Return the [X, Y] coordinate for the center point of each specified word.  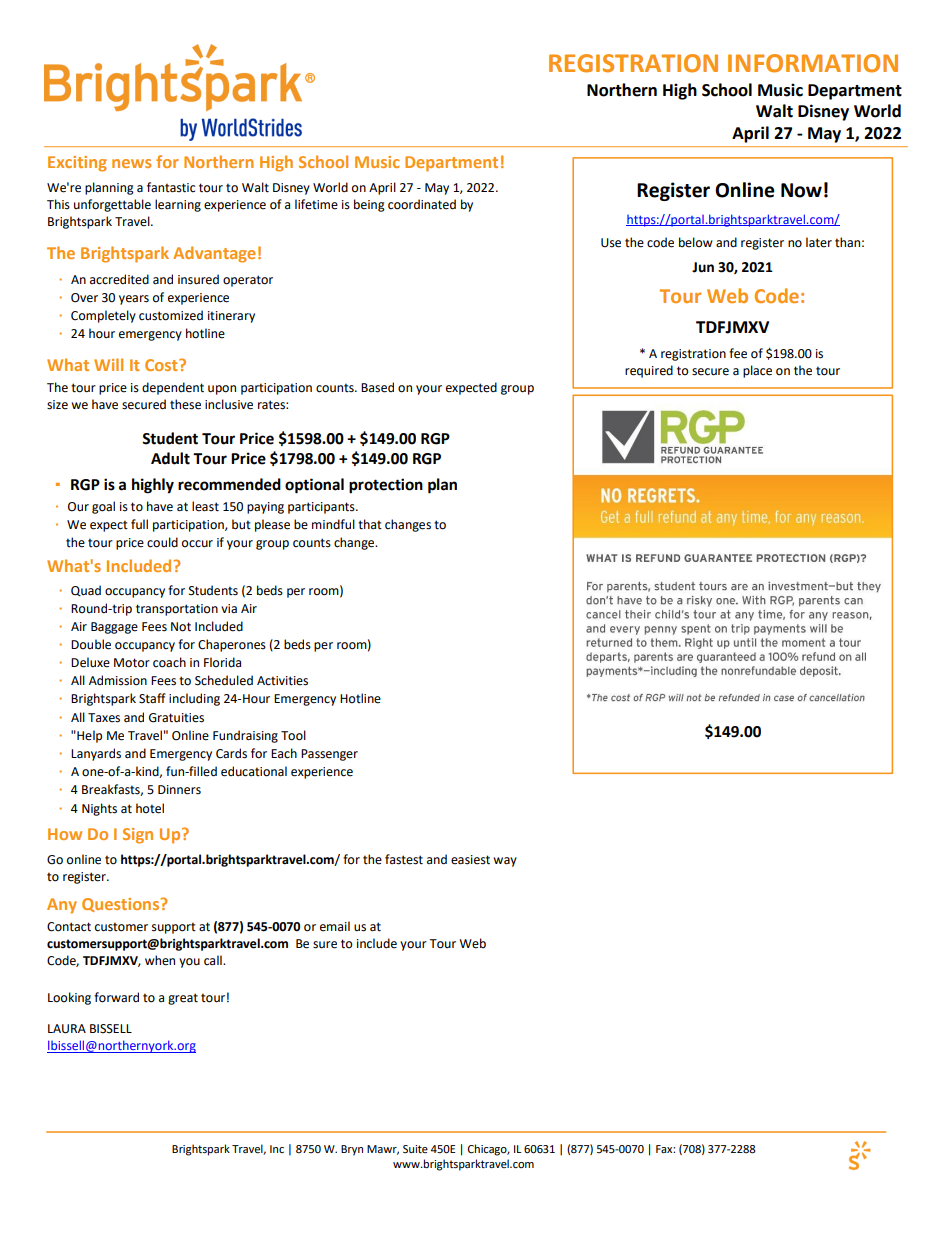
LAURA [67, 1029]
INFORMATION [813, 63]
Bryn [352, 1150]
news [131, 163]
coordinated [422, 204]
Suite [415, 1149]
